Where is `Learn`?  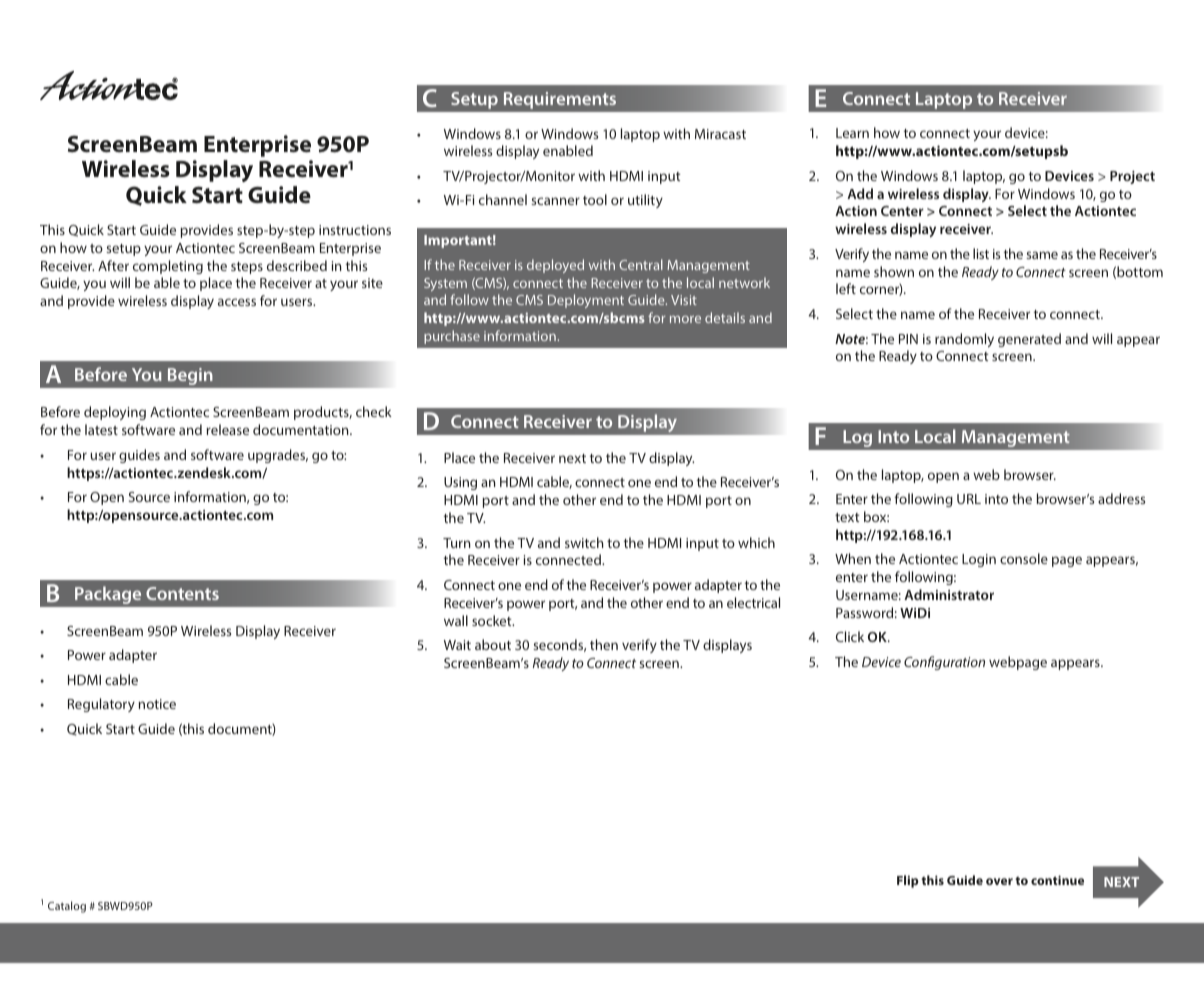 Learn is located at coordinates (852, 133).
